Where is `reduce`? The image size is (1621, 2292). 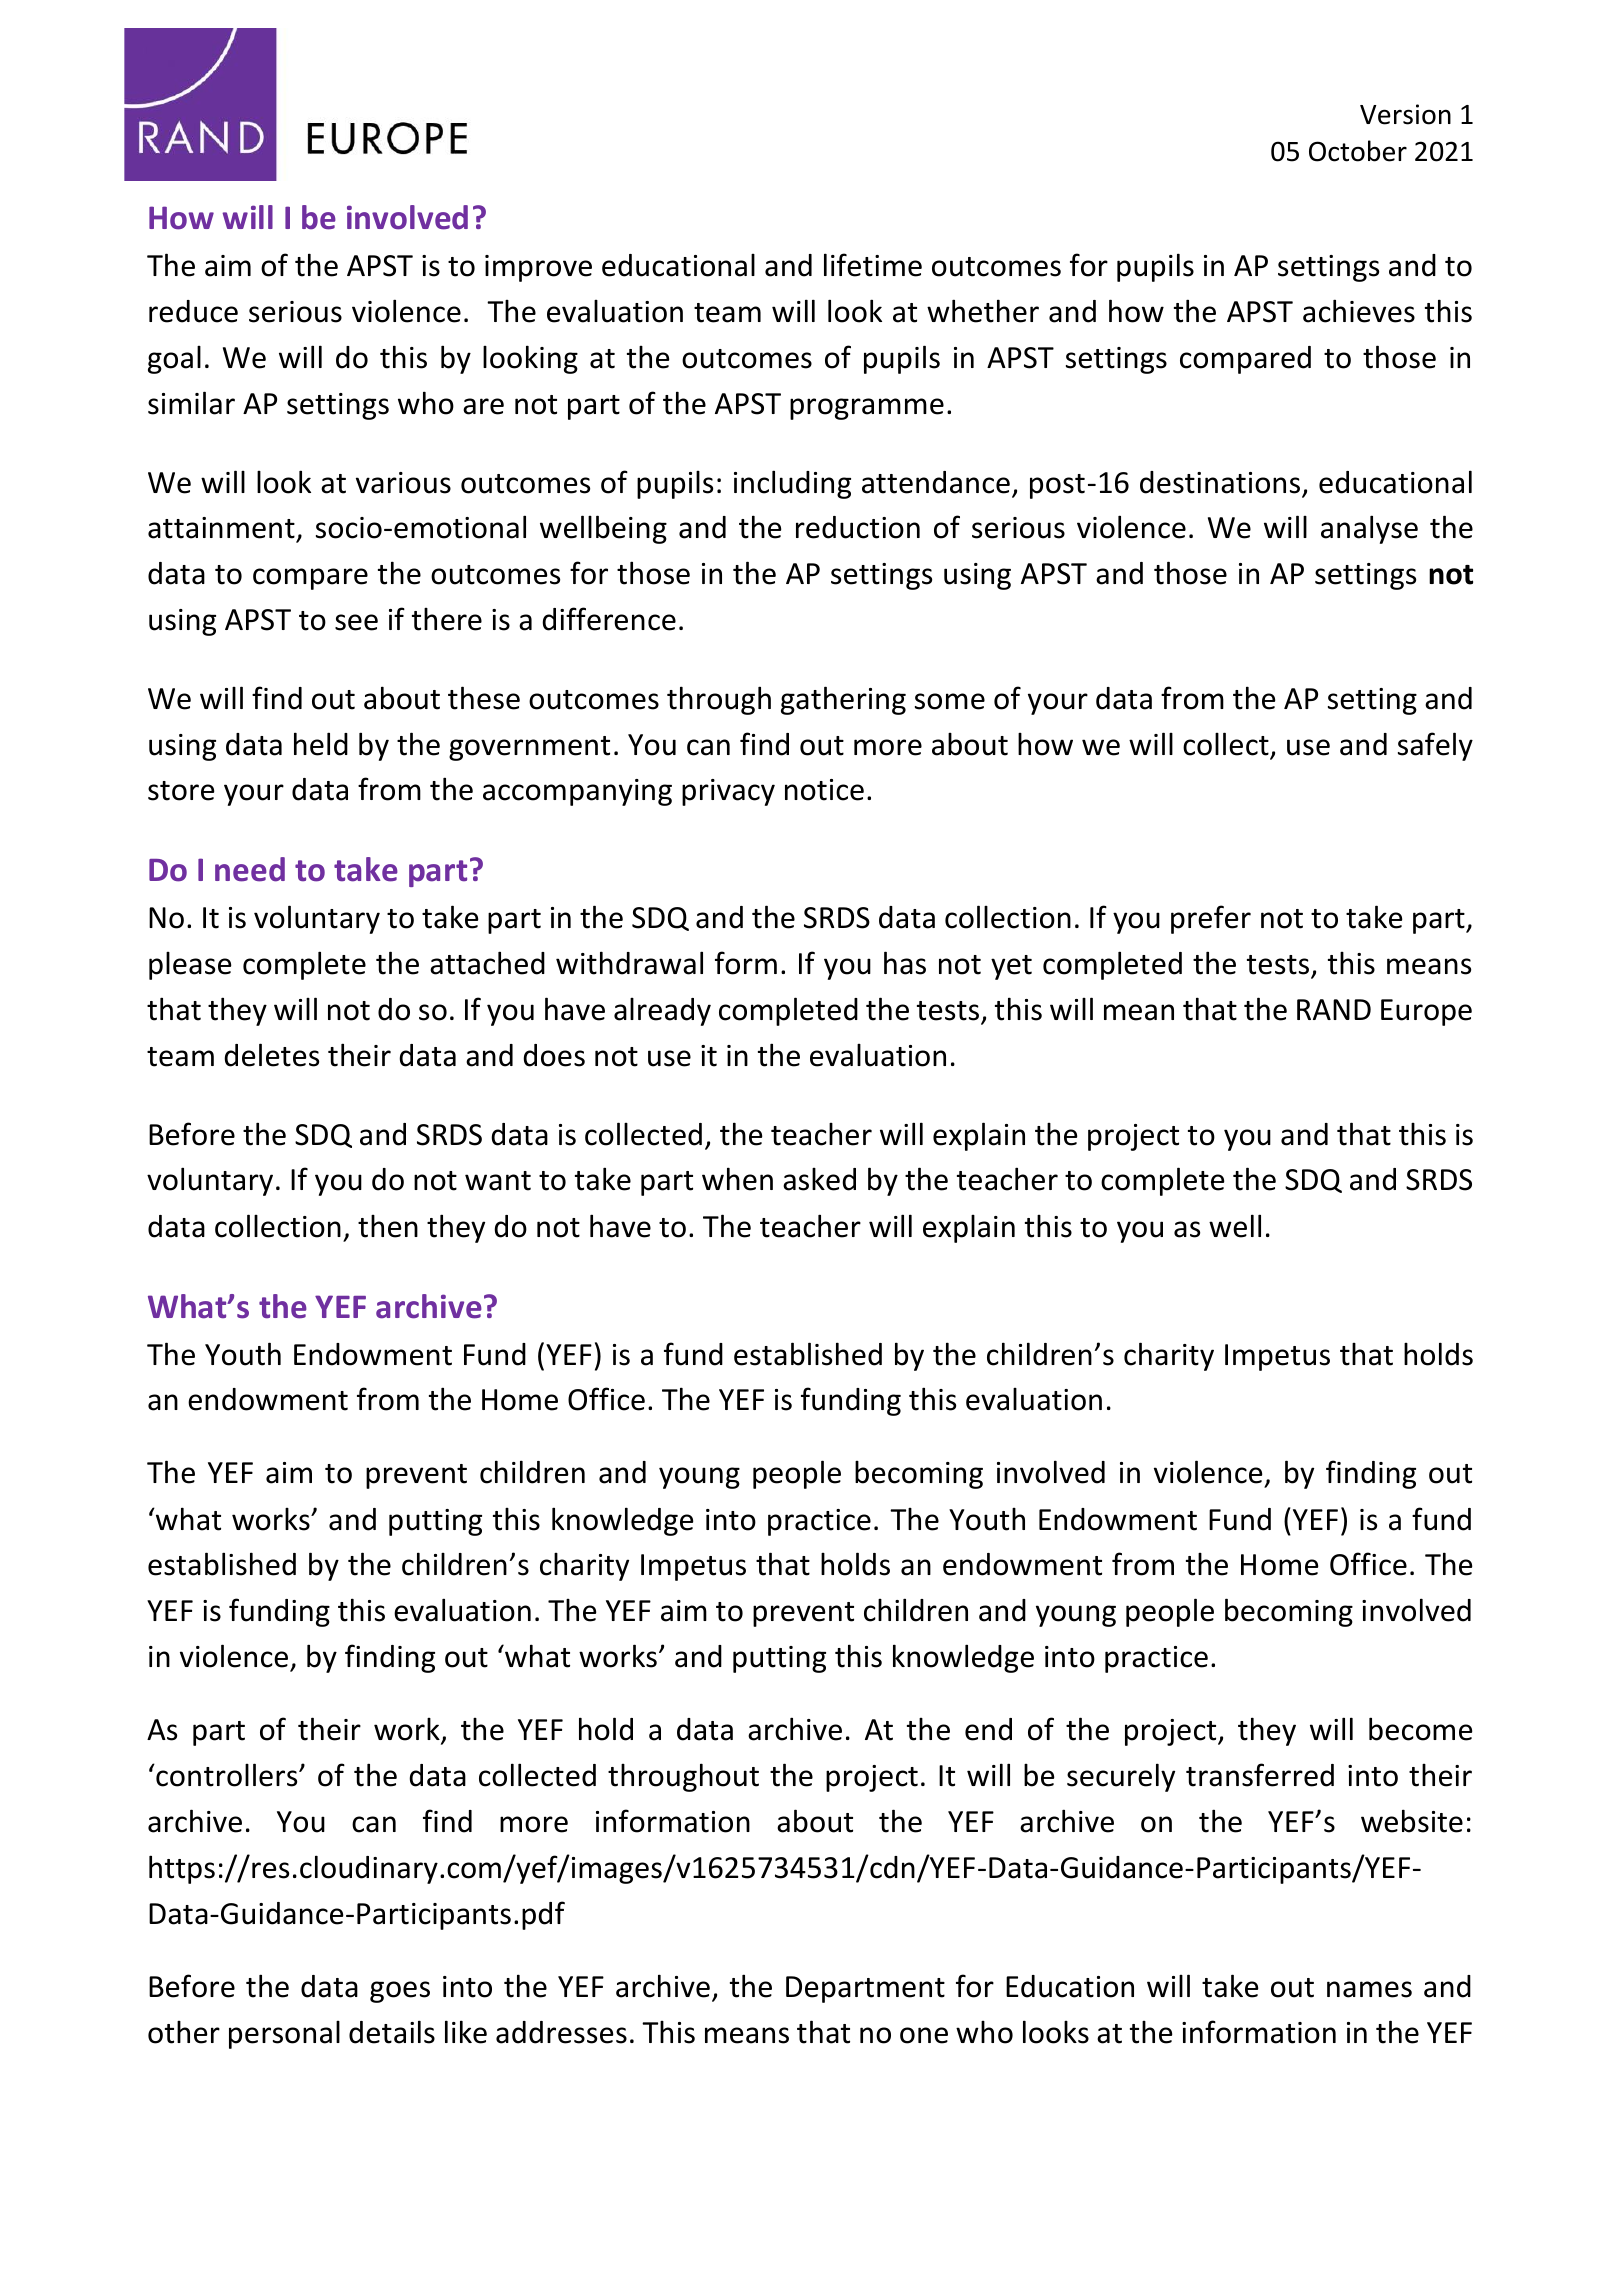 reduce is located at coordinates (193, 311).
